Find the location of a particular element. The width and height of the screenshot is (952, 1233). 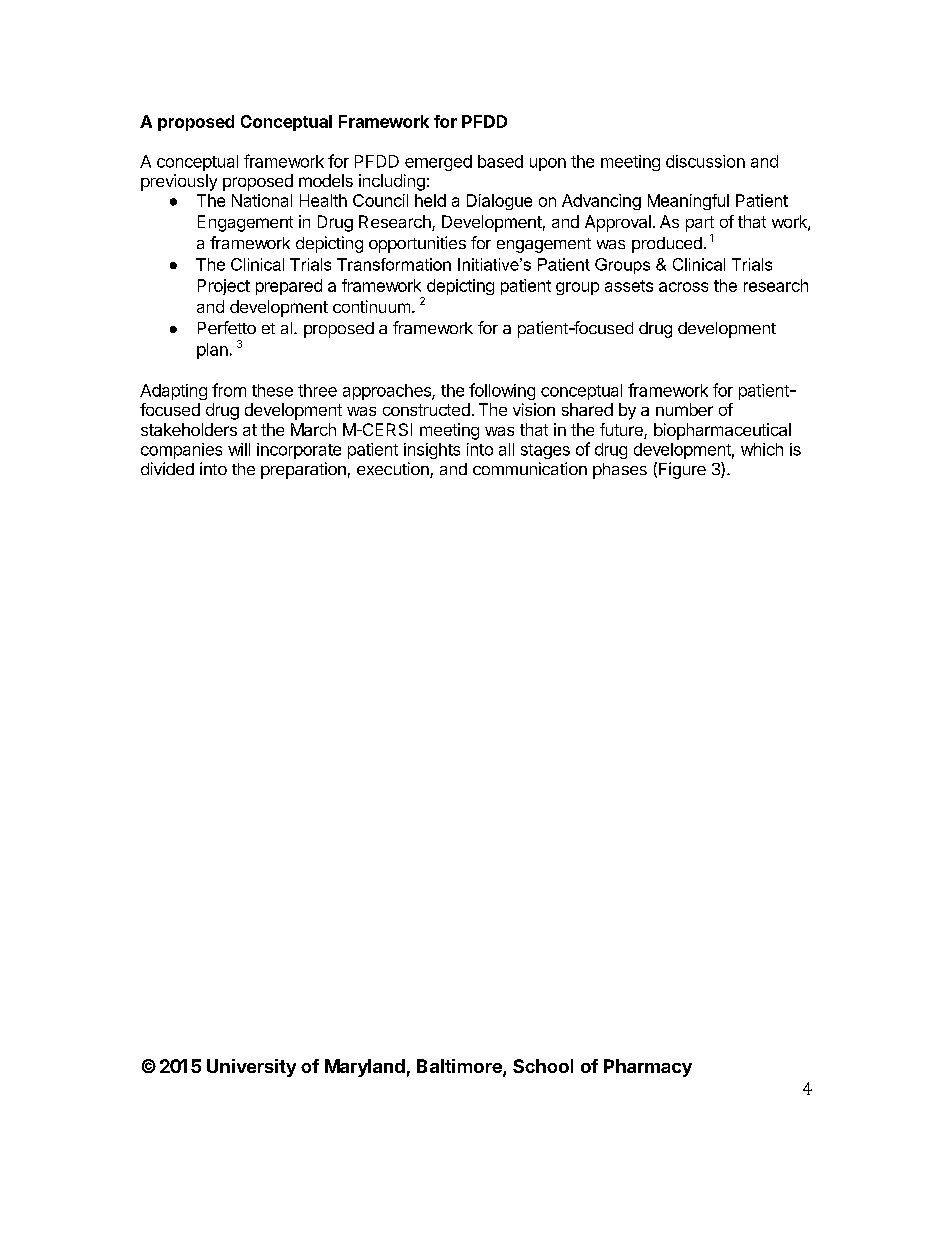

held is located at coordinates (430, 200).
